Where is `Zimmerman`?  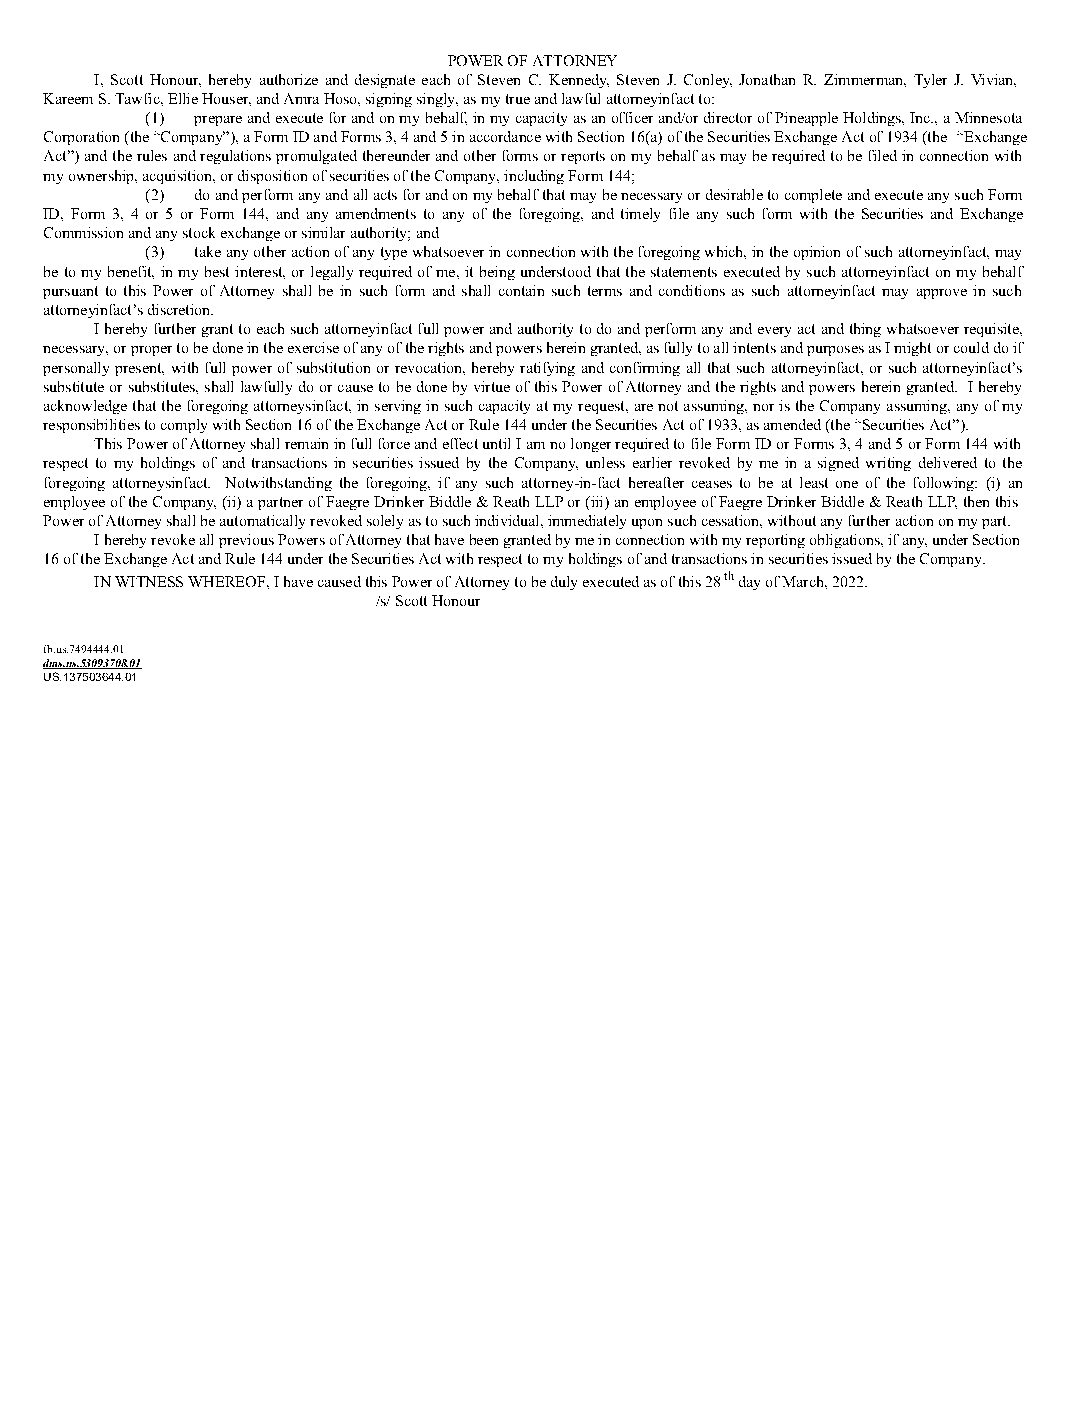
Zimmerman is located at coordinates (865, 80).
